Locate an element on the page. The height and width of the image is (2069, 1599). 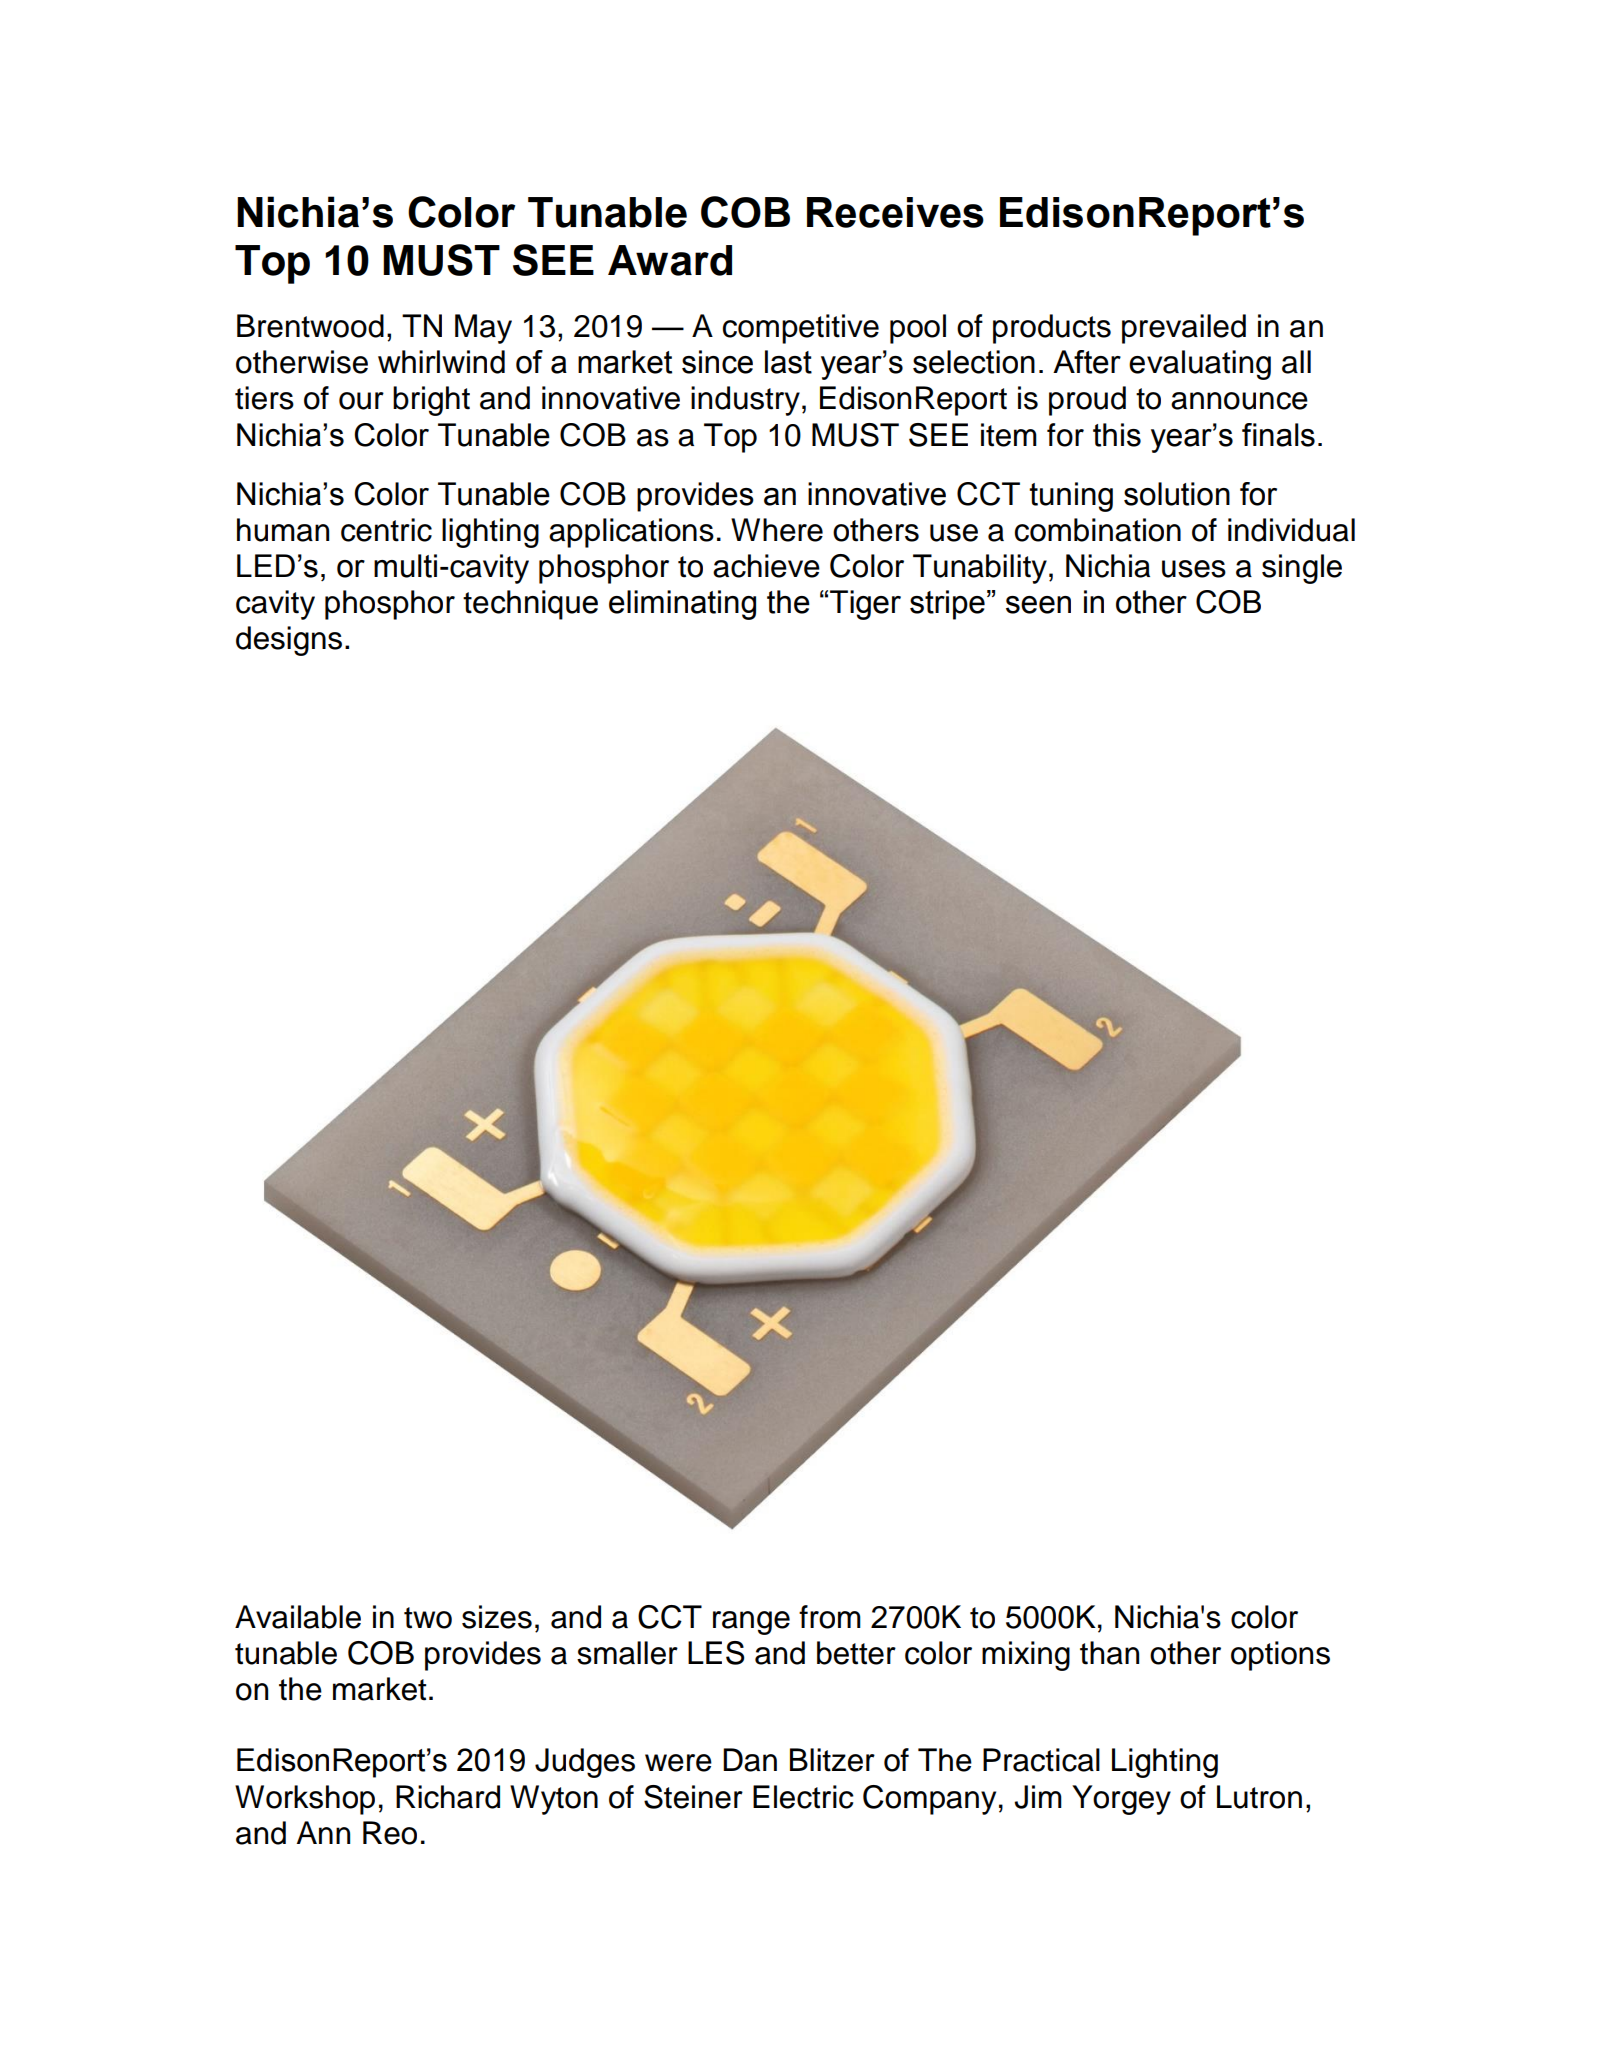
technique is located at coordinates (530, 605).
